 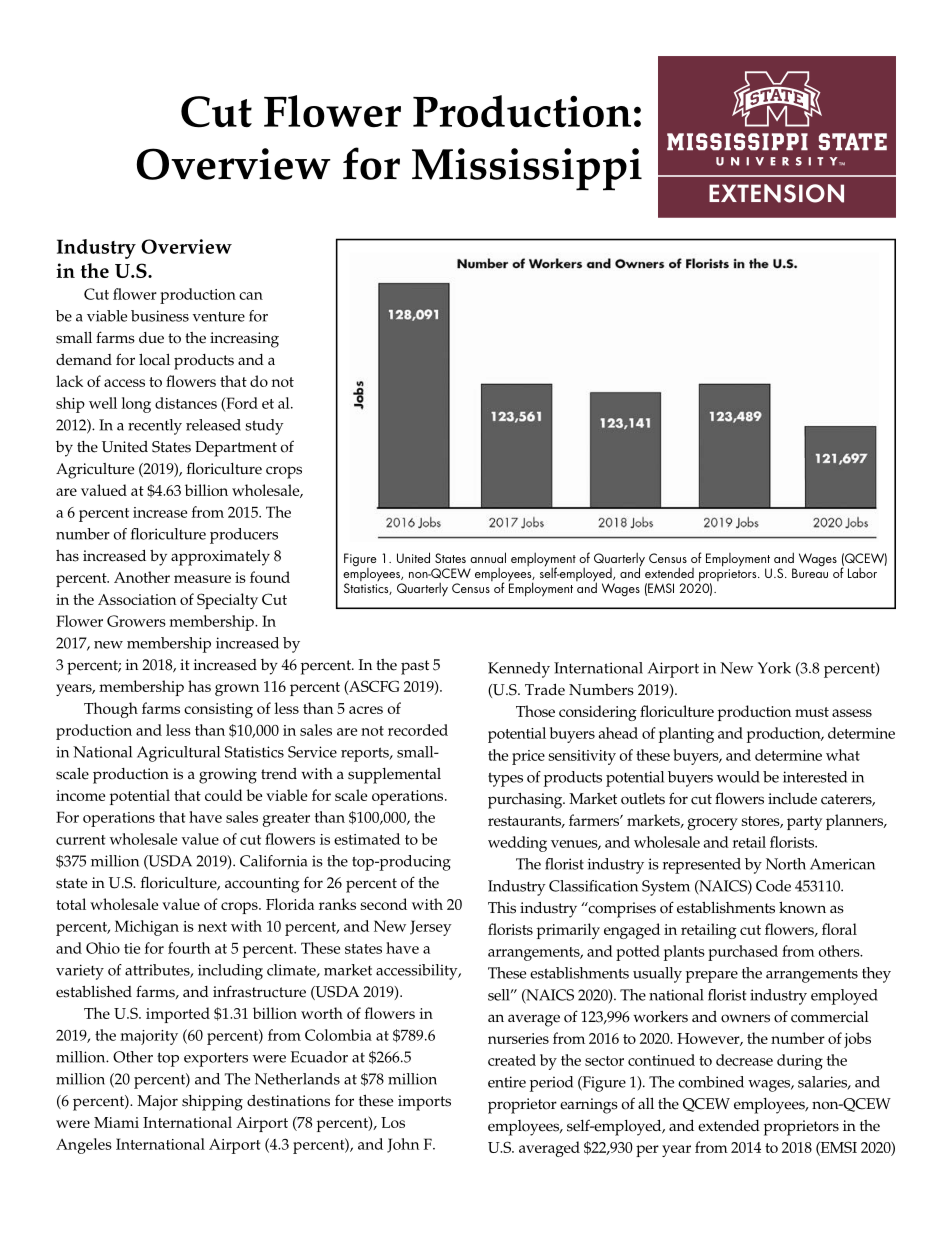 What do you see at coordinates (810, 572) in the screenshot?
I see `Bureau` at bounding box center [810, 572].
